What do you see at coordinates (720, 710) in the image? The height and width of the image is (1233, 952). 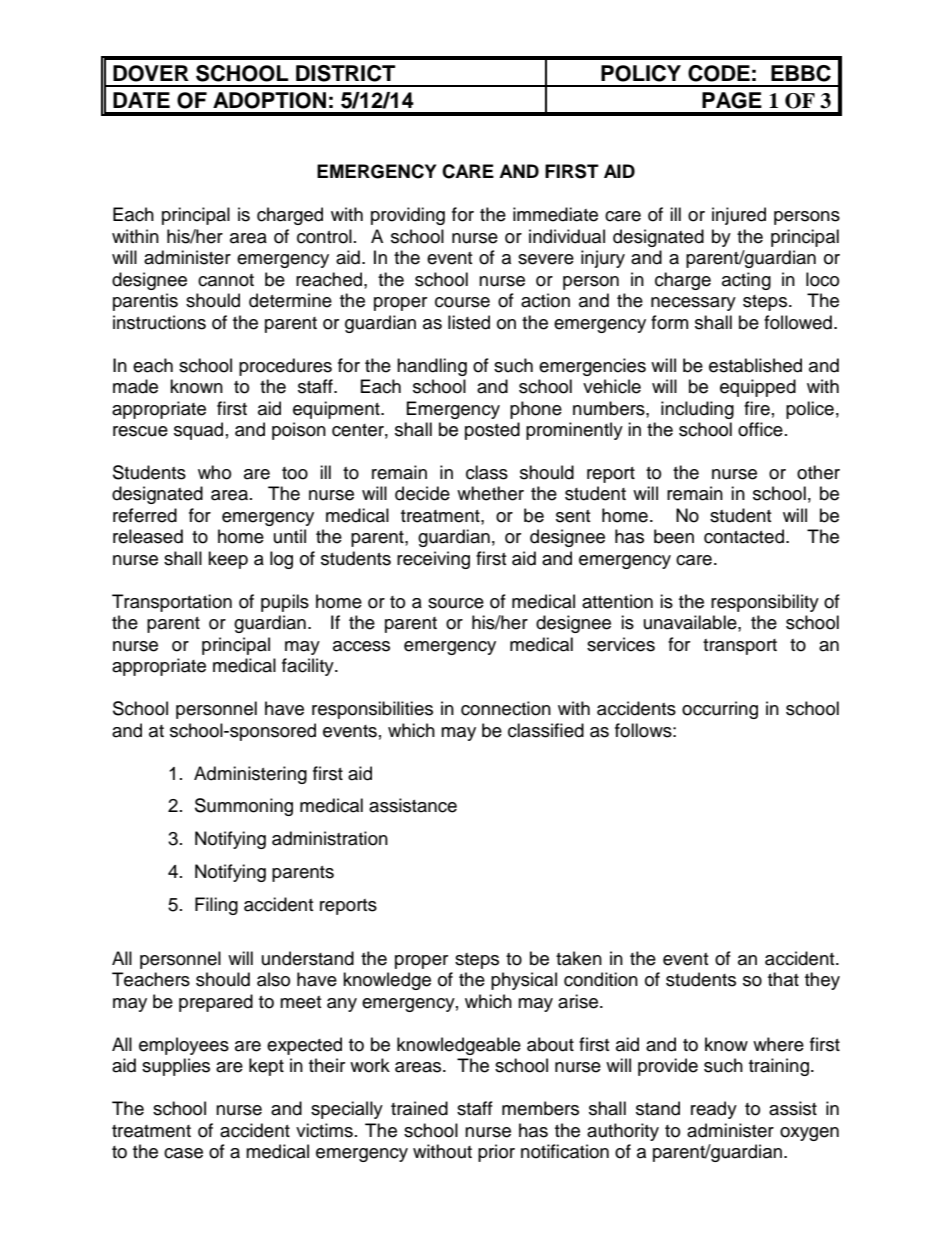 I see `occurring` at bounding box center [720, 710].
